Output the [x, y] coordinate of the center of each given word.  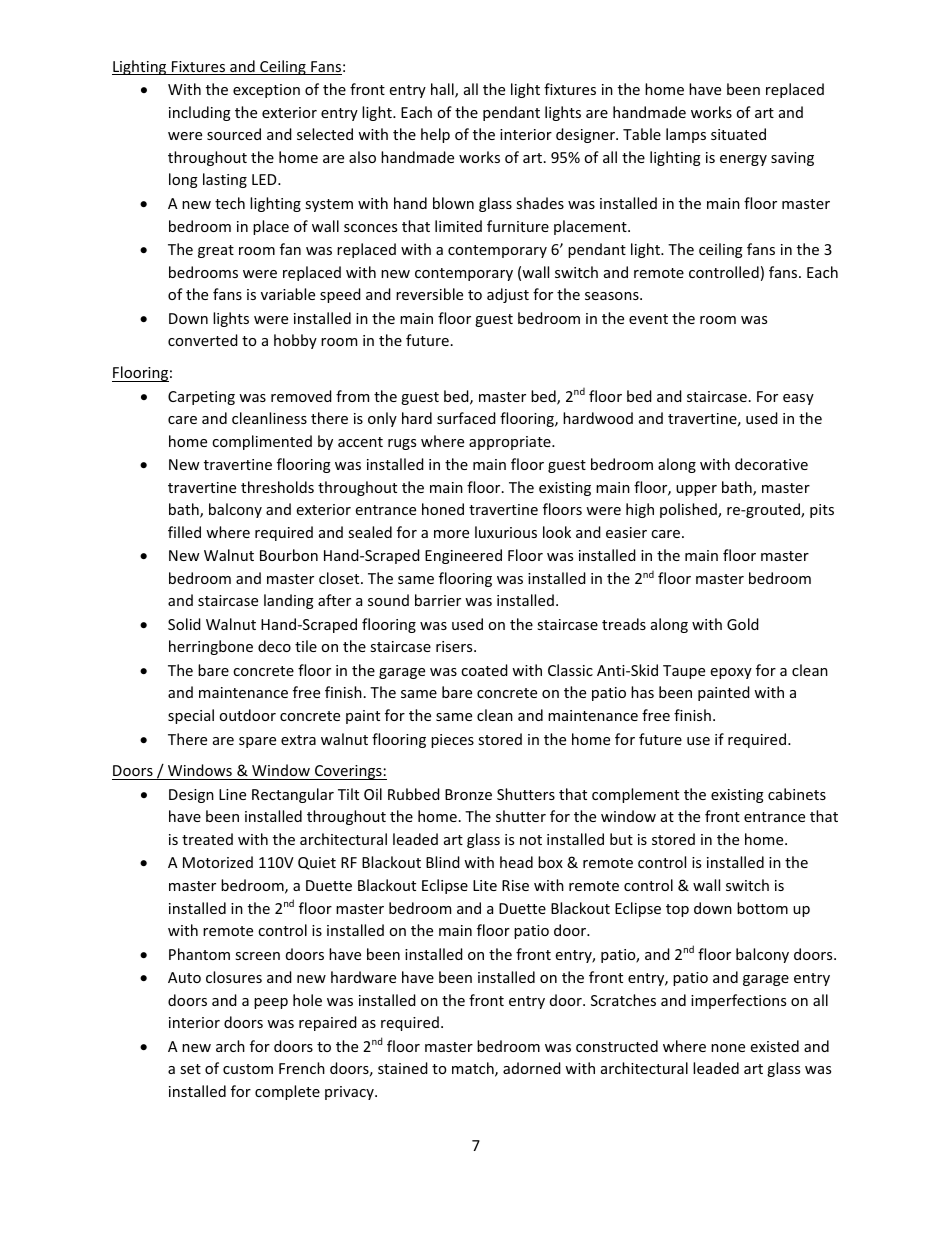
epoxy [731, 673]
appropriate [511, 443]
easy [798, 399]
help [435, 135]
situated [738, 134]
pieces [452, 741]
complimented [262, 442]
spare [257, 742]
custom [248, 1069]
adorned [532, 1068]
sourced [234, 134]
